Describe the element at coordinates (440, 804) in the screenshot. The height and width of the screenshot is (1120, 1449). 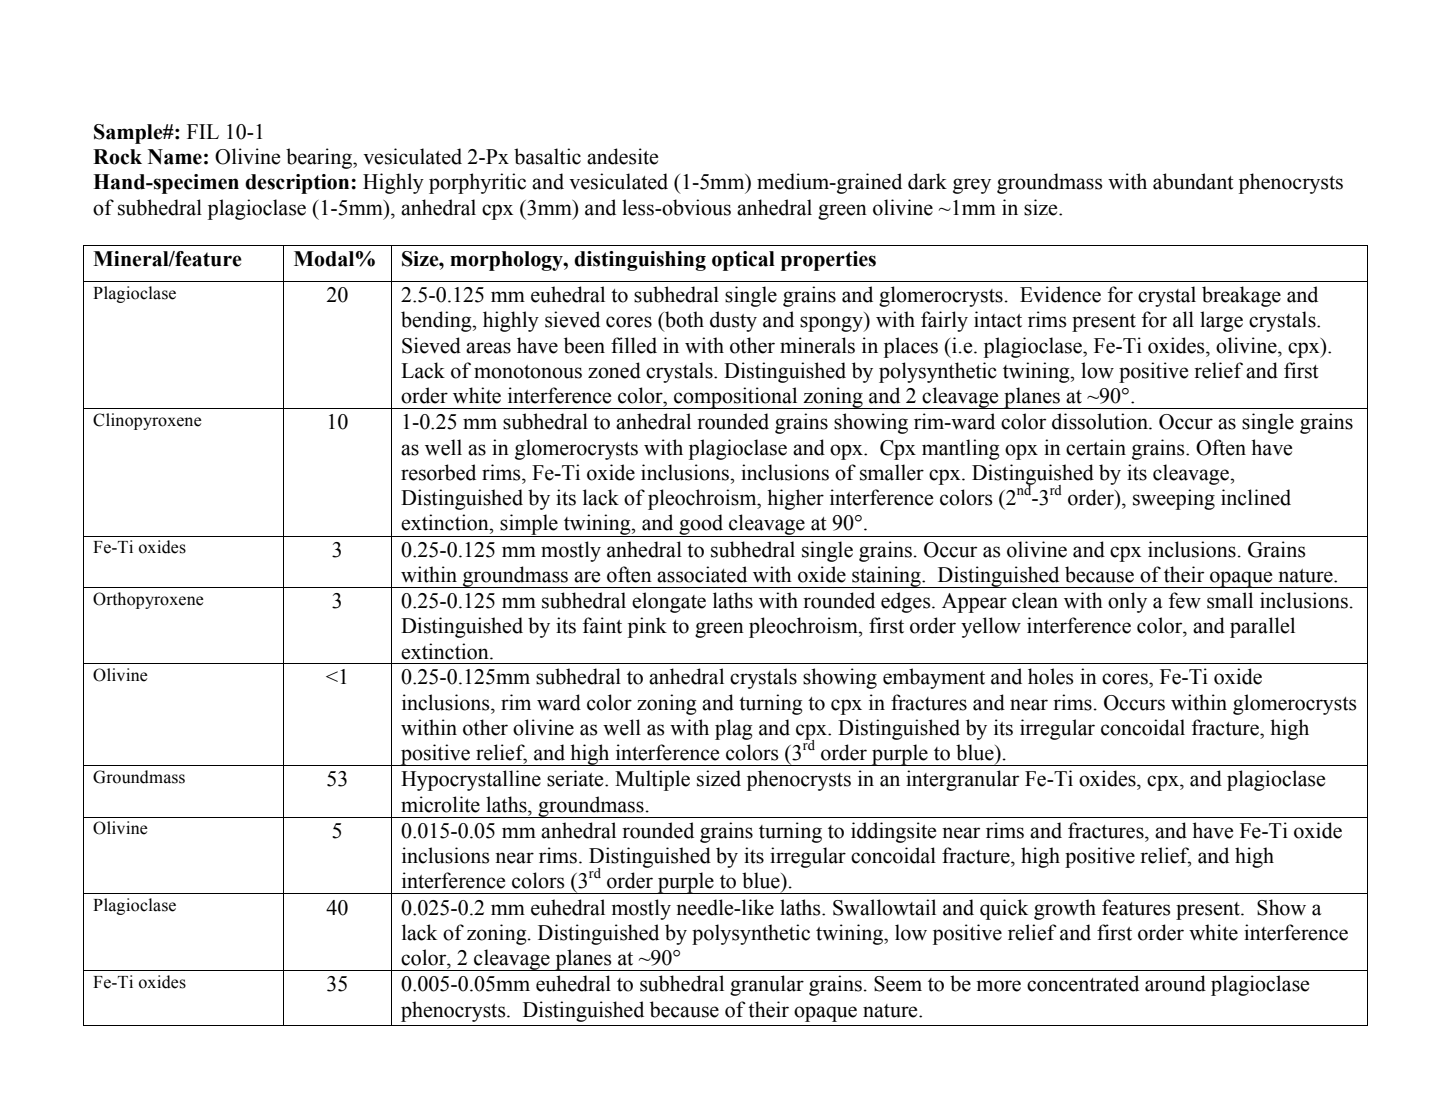
I see `microlite` at that location.
